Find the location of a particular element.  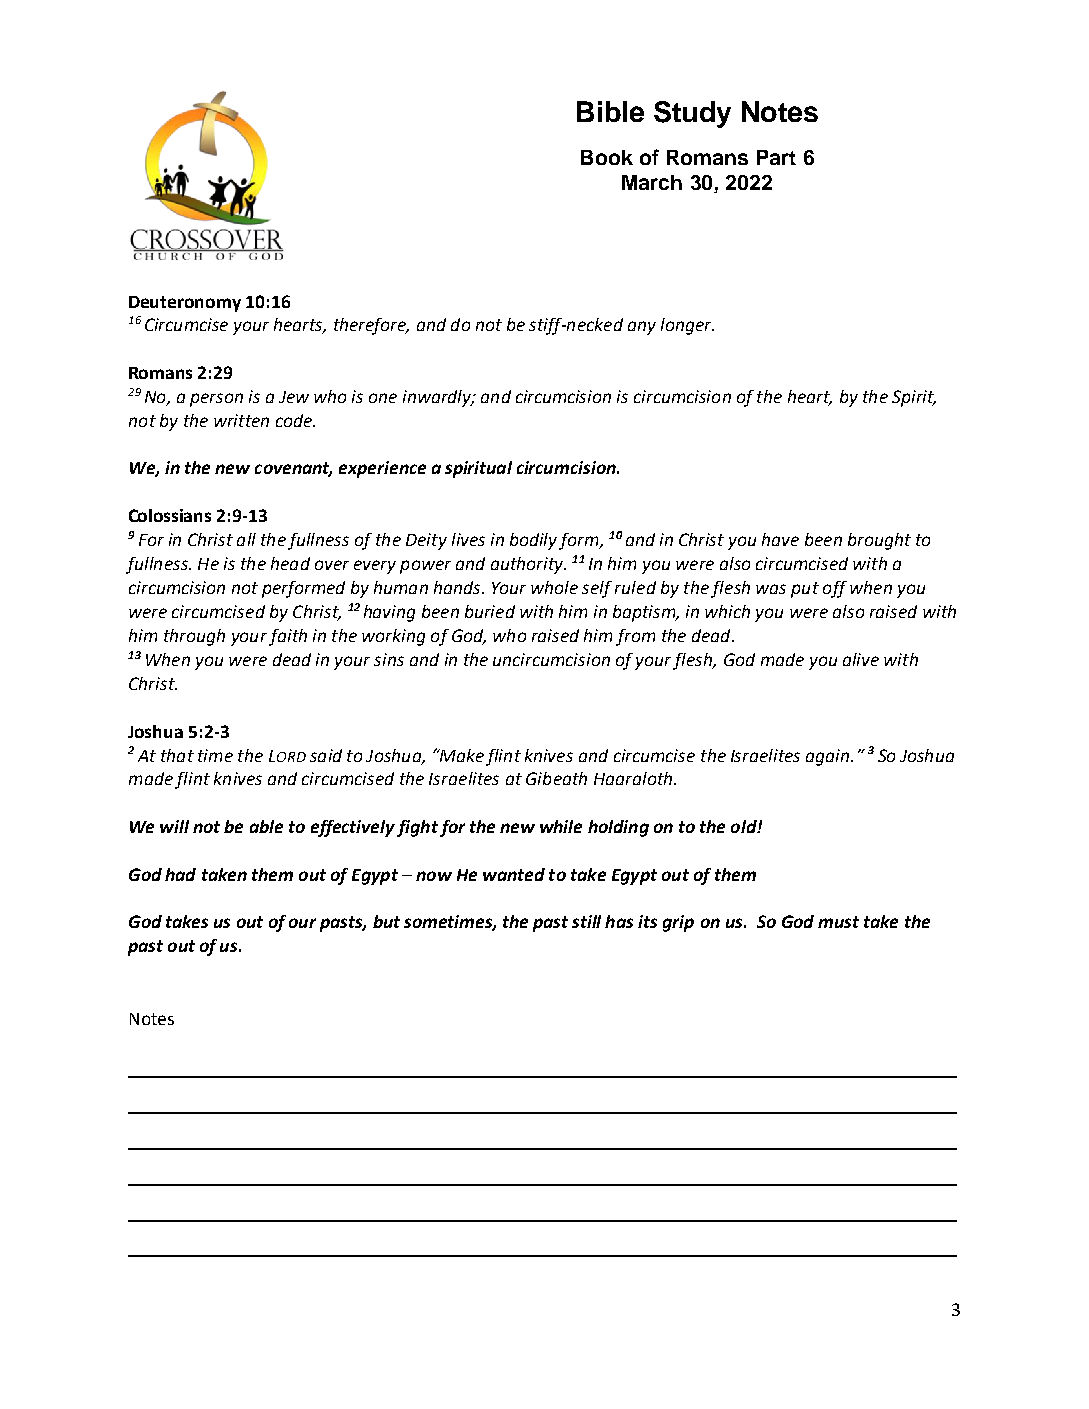

had is located at coordinates (180, 874).
